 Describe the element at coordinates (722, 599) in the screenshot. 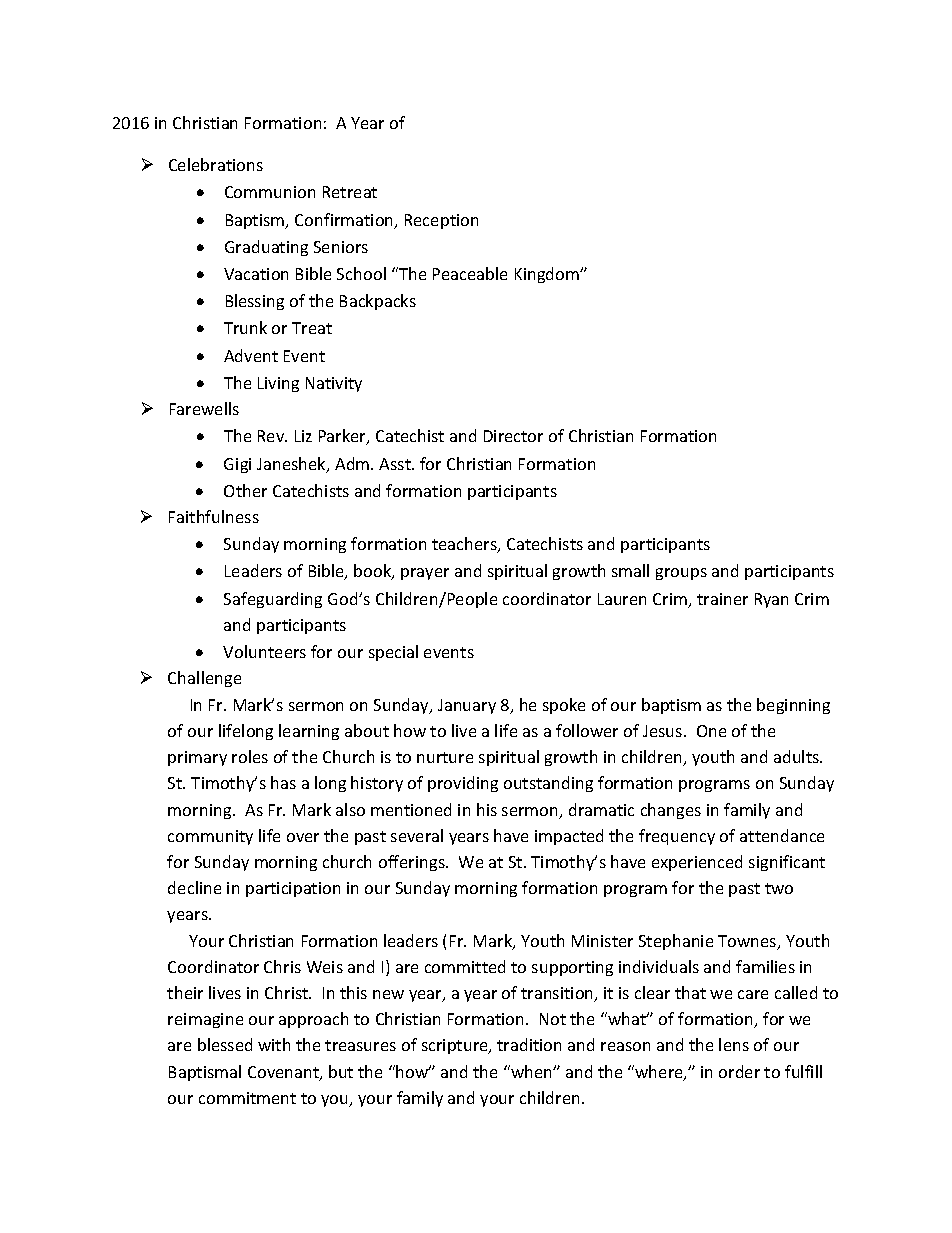

I see `trainer` at that location.
